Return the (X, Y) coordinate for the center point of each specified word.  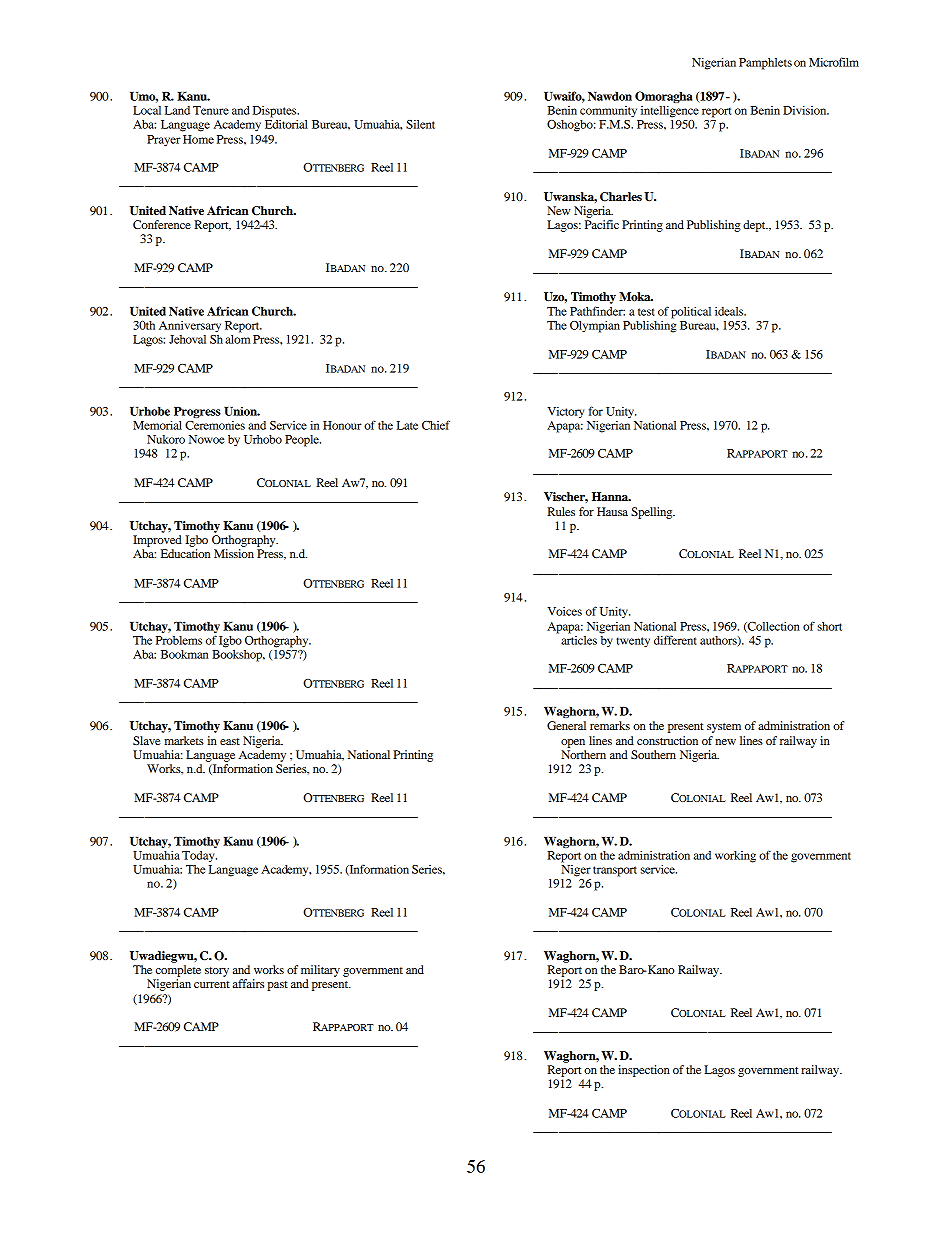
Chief (436, 425)
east (230, 741)
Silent (420, 124)
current (212, 984)
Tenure (211, 110)
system (724, 728)
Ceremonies (215, 425)
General (566, 725)
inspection (644, 1071)
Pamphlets (765, 64)
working (735, 857)
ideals (730, 311)
